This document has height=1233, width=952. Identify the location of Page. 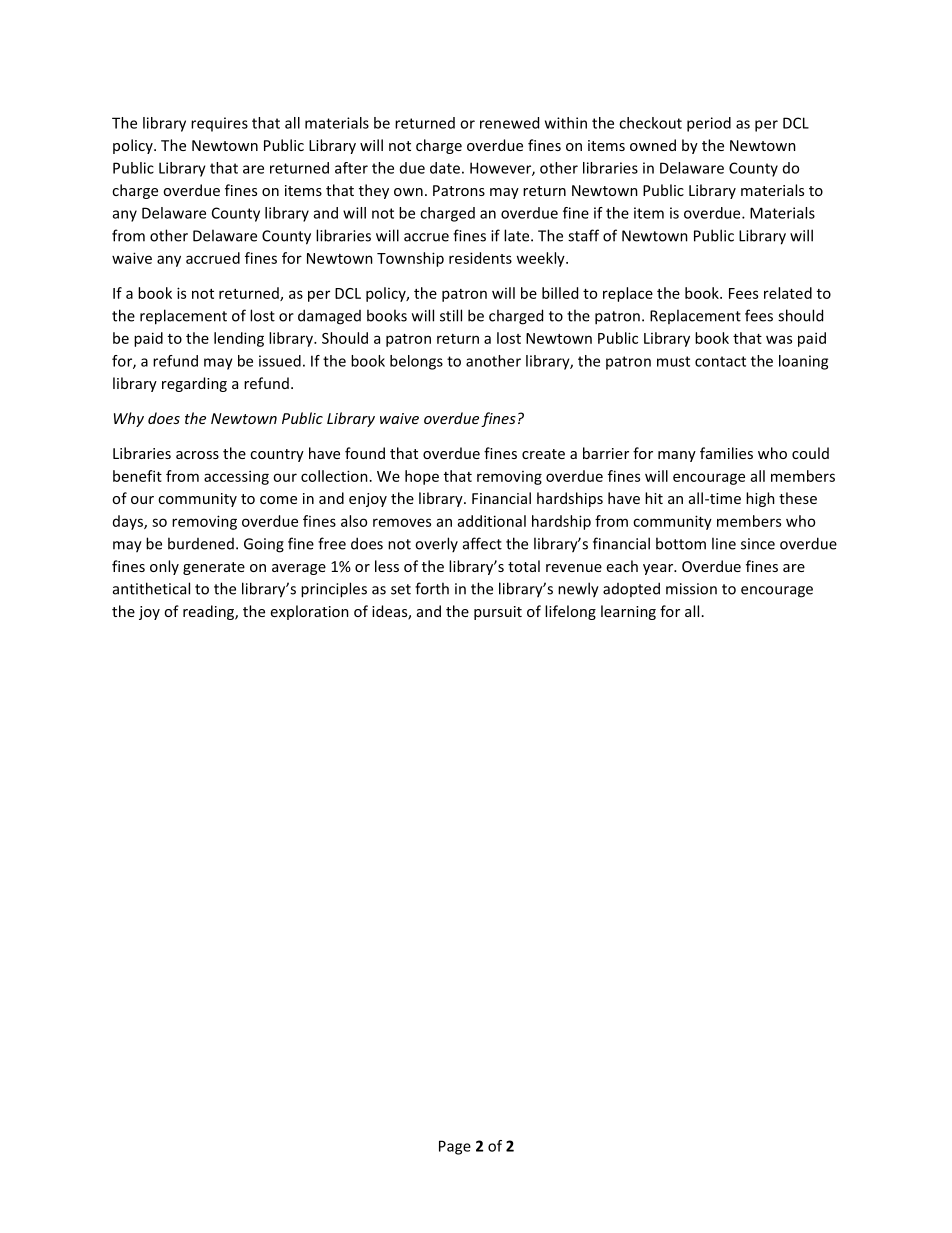
(455, 1147).
